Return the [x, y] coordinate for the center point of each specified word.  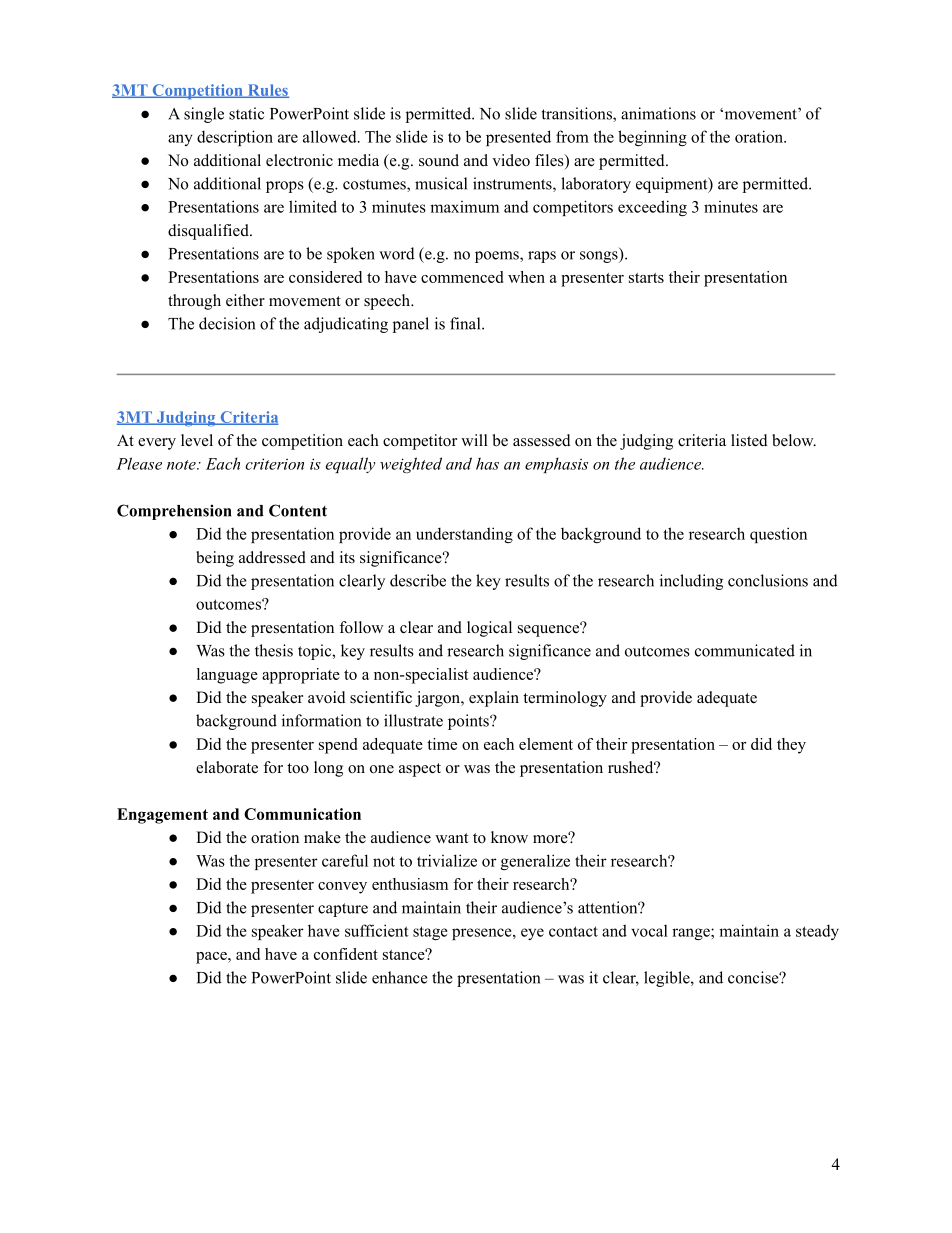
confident [346, 954]
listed [749, 440]
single [204, 115]
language [227, 676]
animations [658, 113]
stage [430, 933]
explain [494, 699]
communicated [745, 650]
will [474, 440]
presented [518, 138]
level [197, 440]
